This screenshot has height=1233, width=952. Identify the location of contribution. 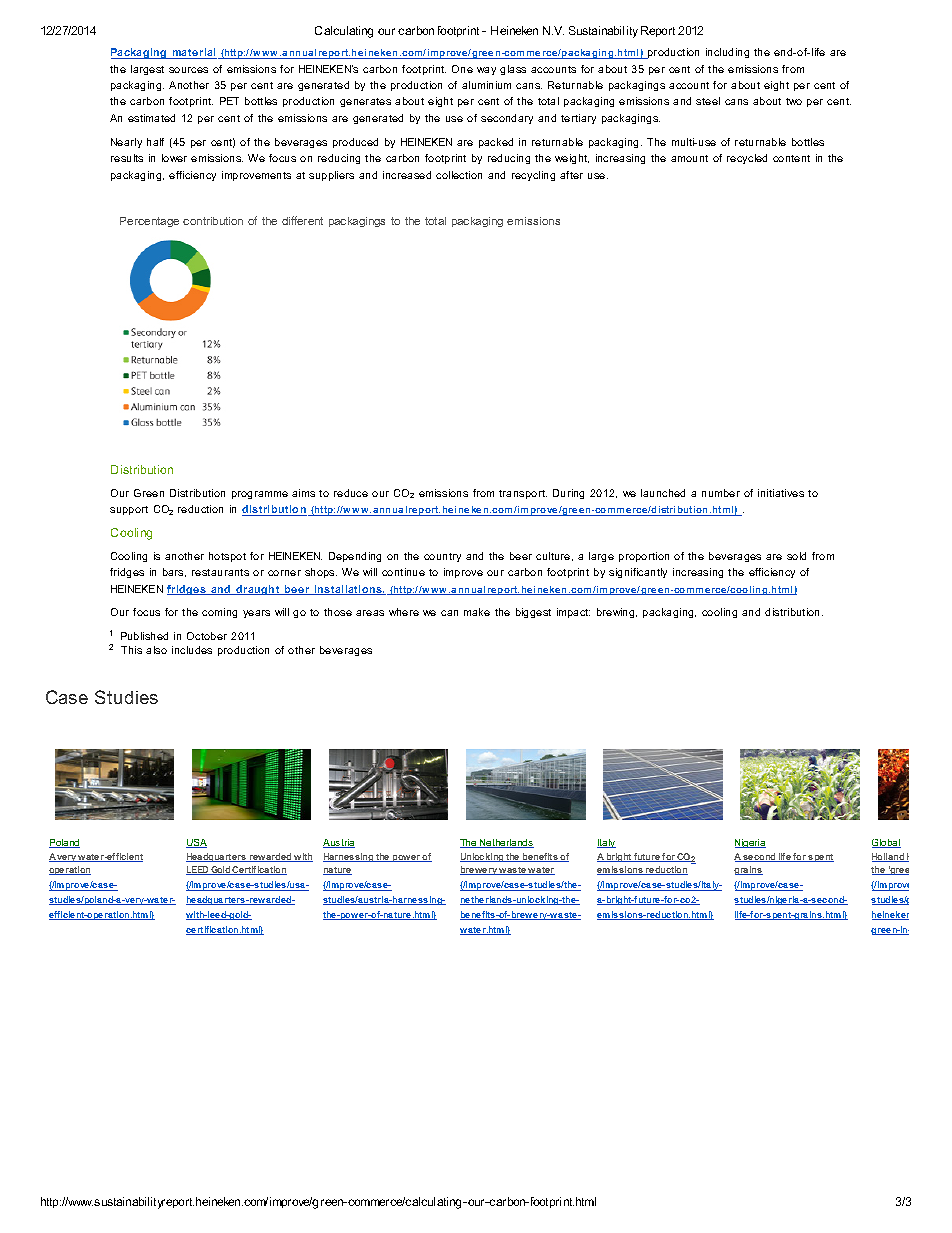
(213, 221).
